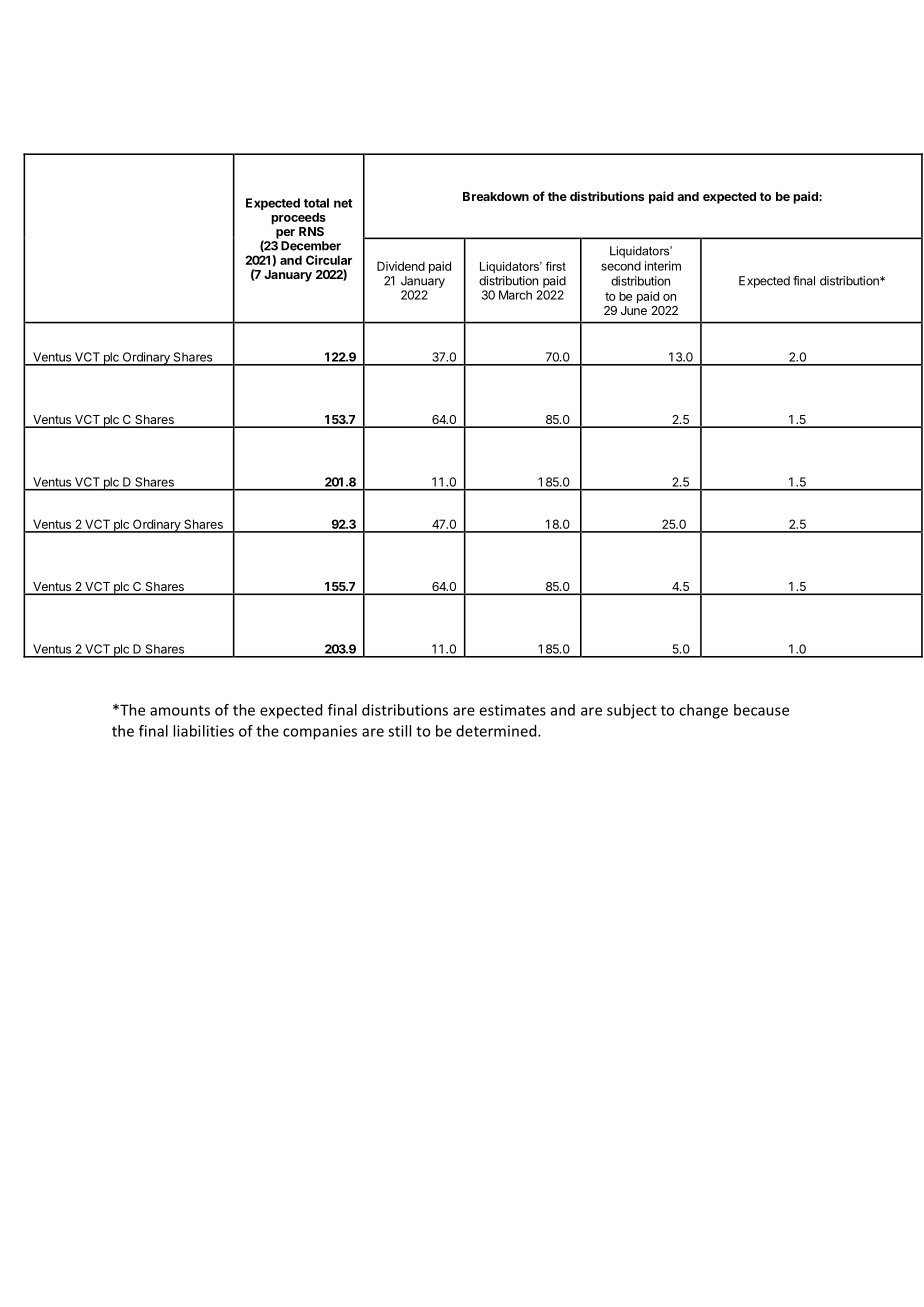 This document has height=1307, width=924. What do you see at coordinates (203, 731) in the document?
I see `liabilities` at bounding box center [203, 731].
